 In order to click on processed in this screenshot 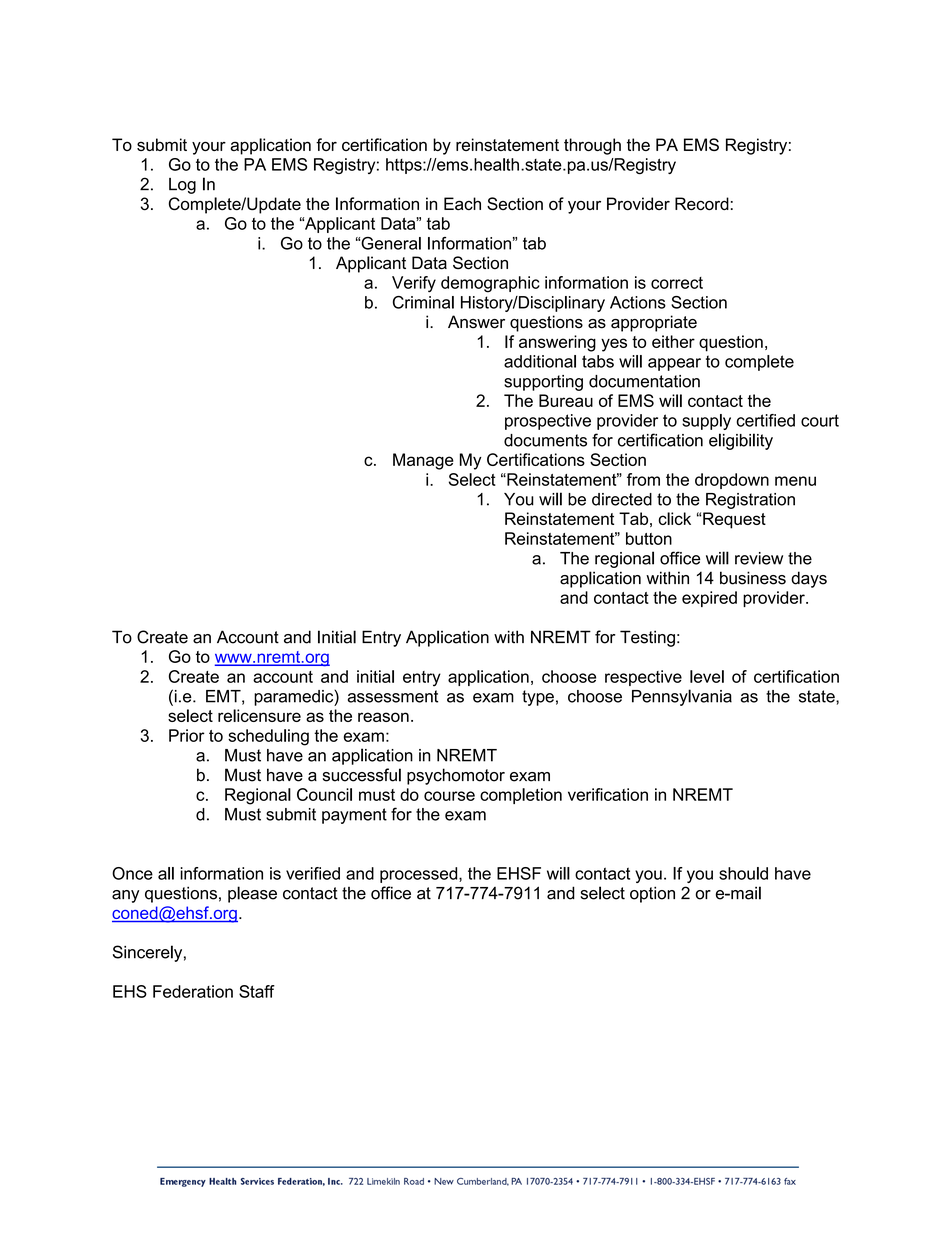, I will do `click(420, 875)`.
